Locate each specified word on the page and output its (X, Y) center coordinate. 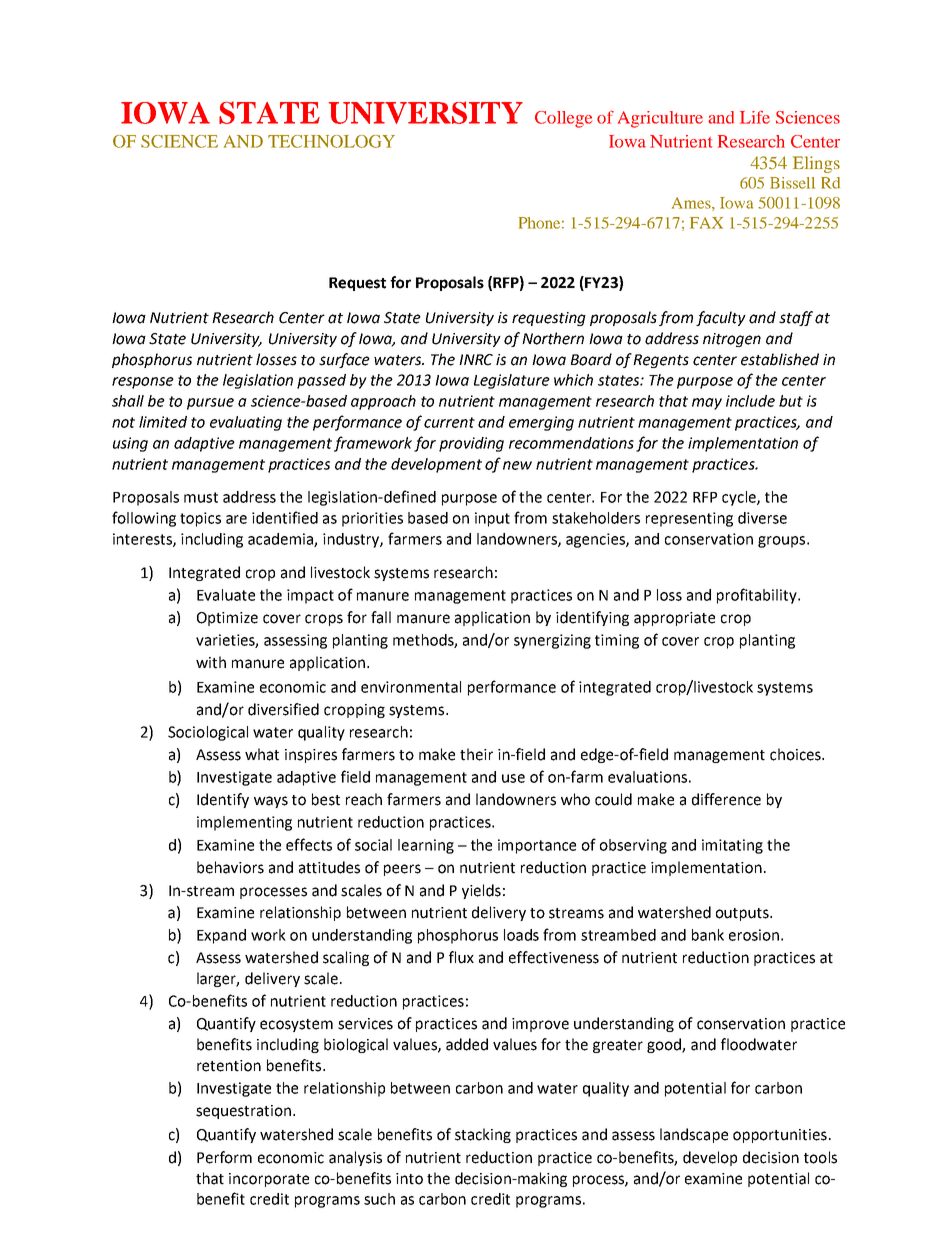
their (476, 754)
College (563, 119)
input (492, 519)
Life (755, 117)
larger (218, 979)
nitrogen (732, 340)
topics (200, 519)
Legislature (512, 381)
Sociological (208, 733)
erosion (754, 935)
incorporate (269, 1180)
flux (461, 957)
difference (726, 799)
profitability (758, 596)
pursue (210, 404)
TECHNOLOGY (331, 141)
